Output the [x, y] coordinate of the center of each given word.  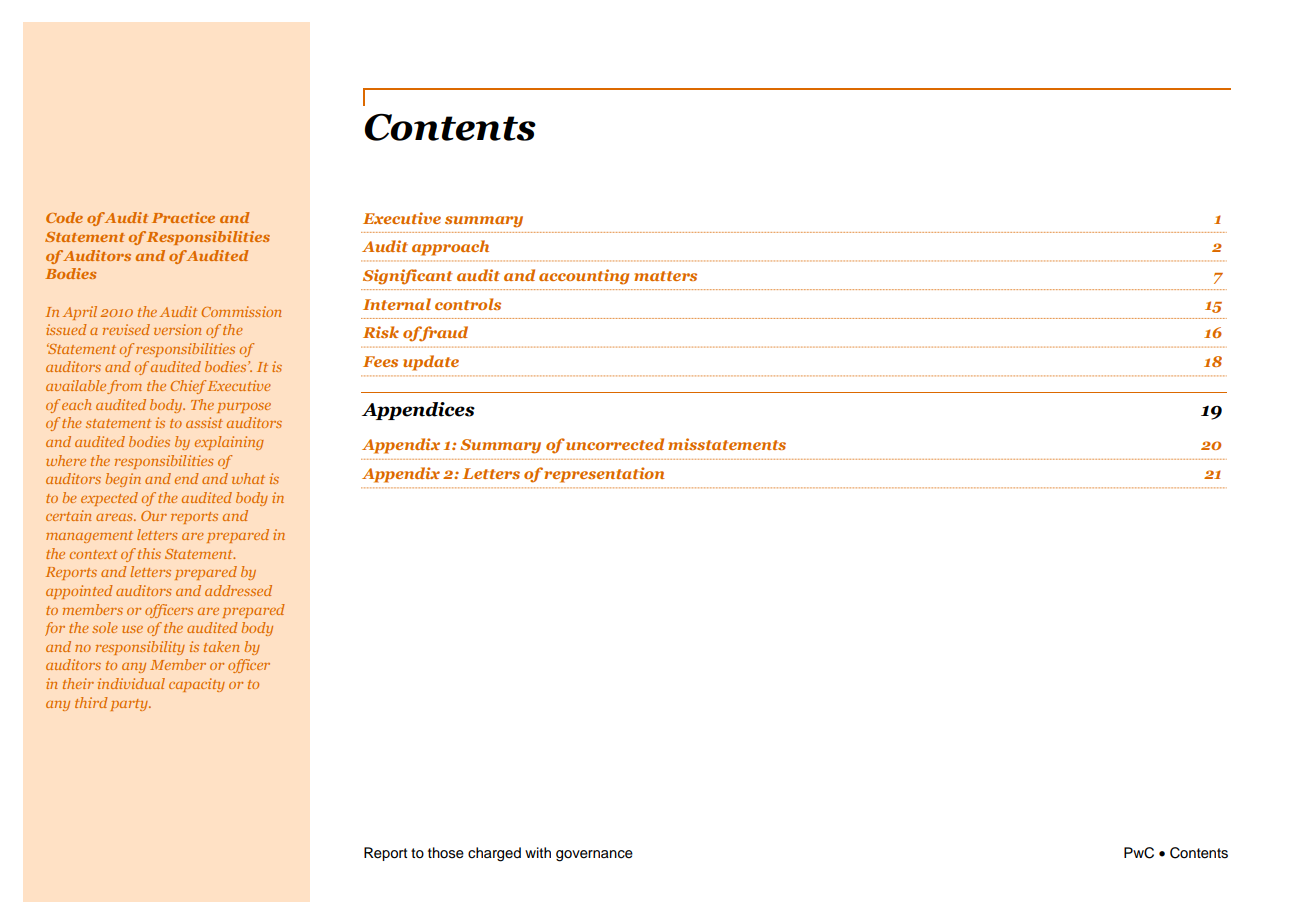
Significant [408, 277]
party [130, 705]
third [91, 702]
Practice [183, 217]
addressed [238, 590]
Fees [380, 361]
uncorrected [615, 444]
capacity [197, 685]
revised [126, 329]
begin [123, 480]
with [538, 852]
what [248, 478]
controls [468, 304]
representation [604, 475]
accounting [584, 277]
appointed [79, 592]
